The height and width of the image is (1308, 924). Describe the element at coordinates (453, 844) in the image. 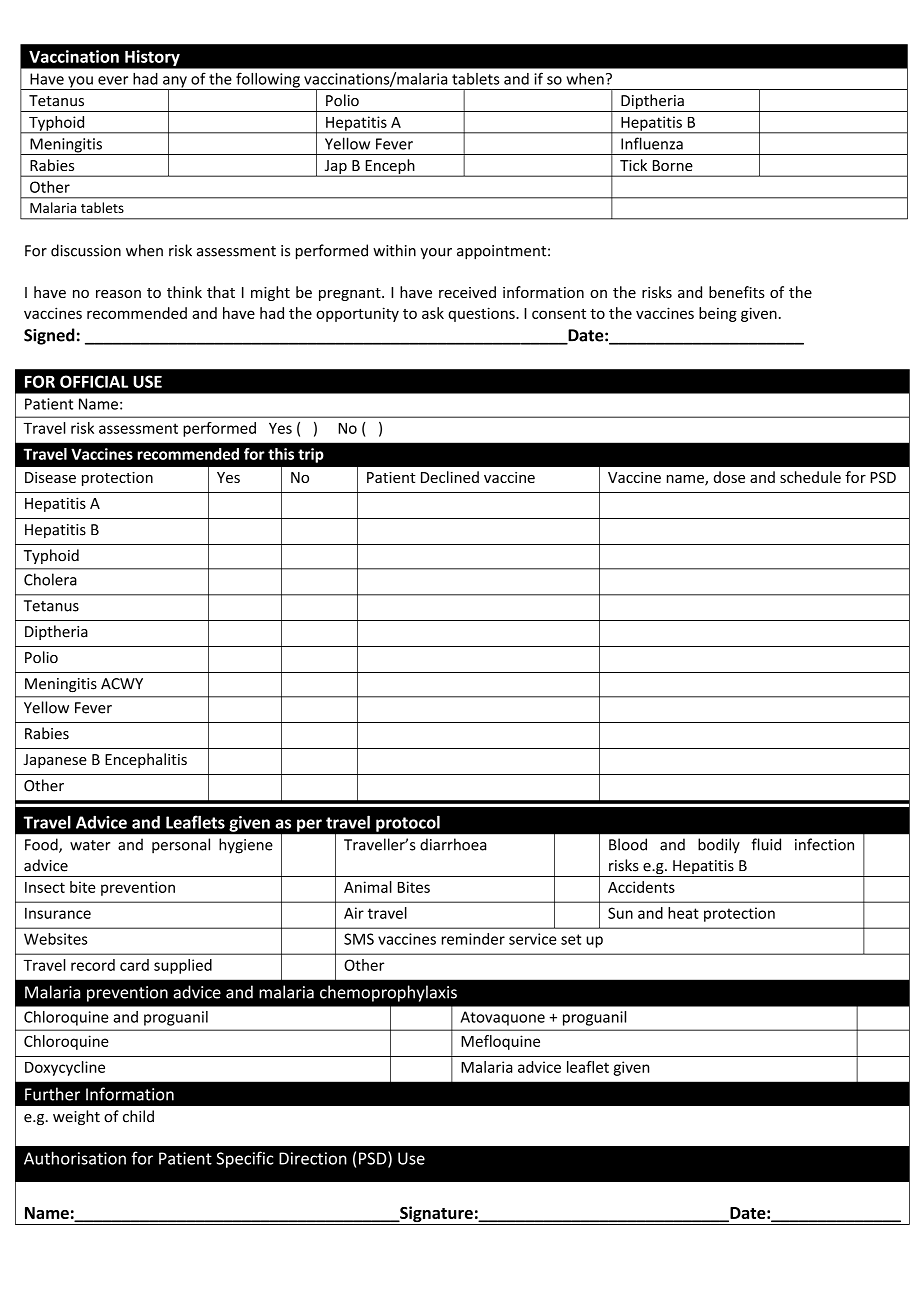

I see `diarrhoea` at that location.
